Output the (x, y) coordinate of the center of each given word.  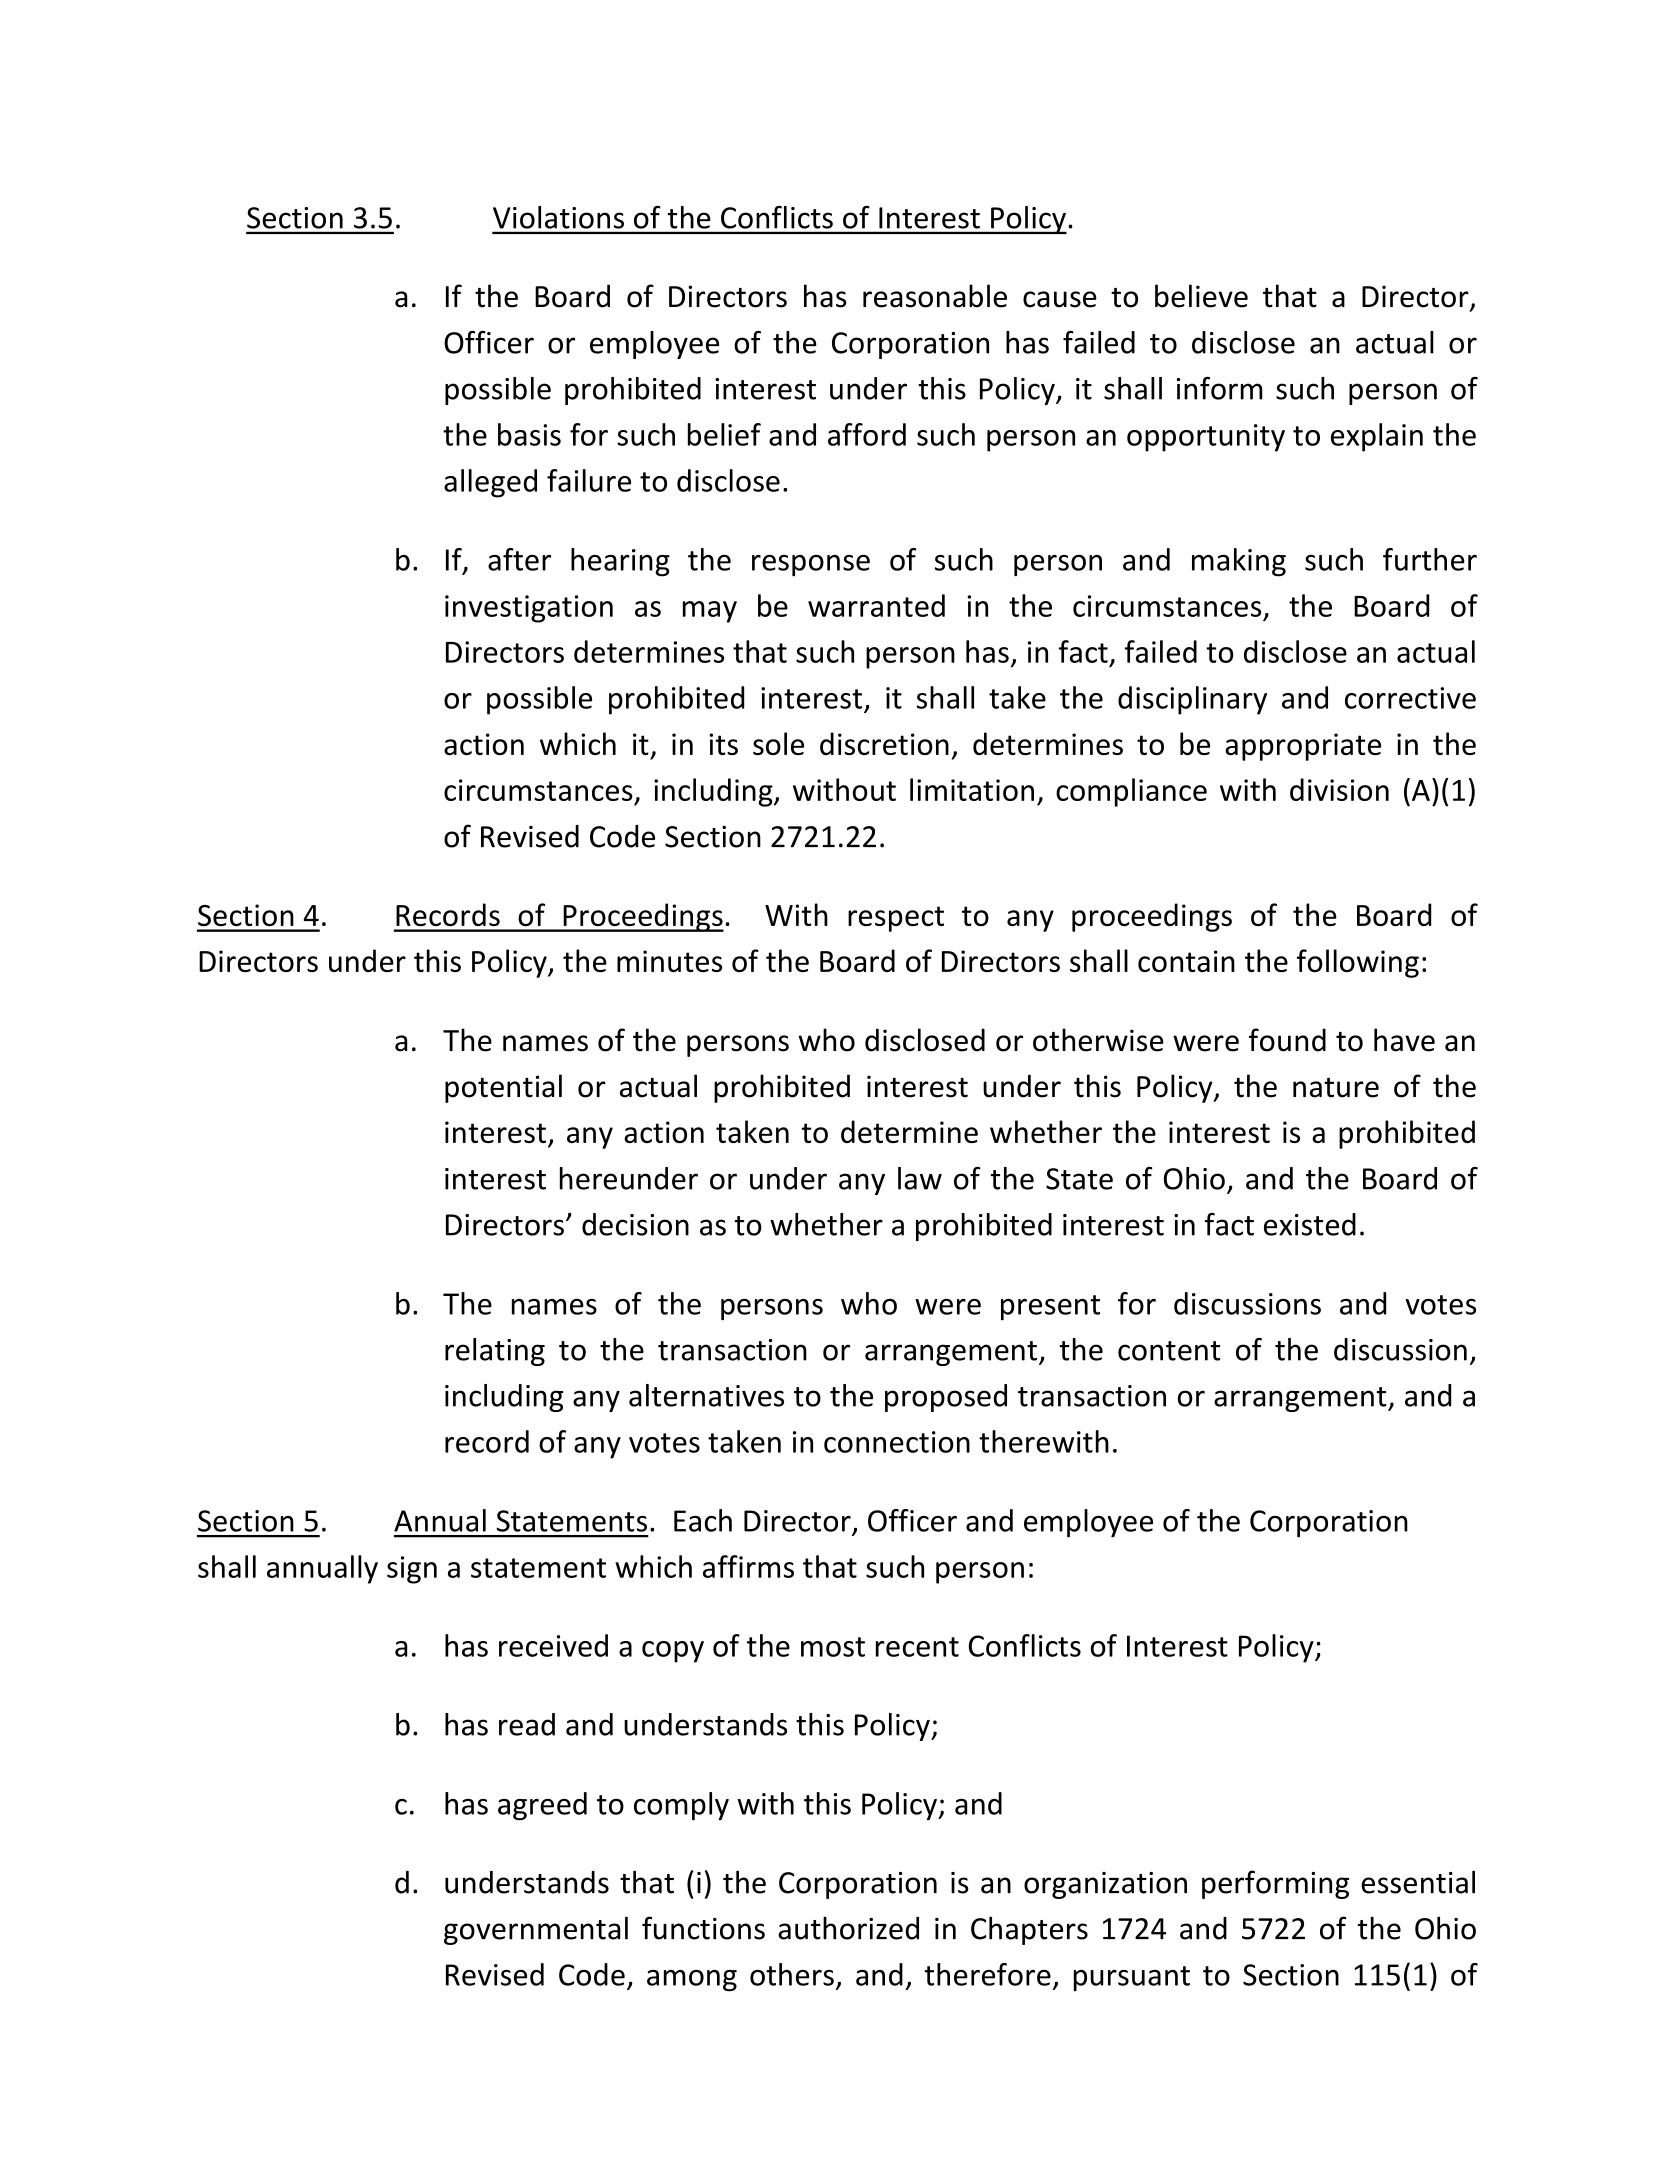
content (1169, 1351)
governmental (536, 1930)
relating (495, 1352)
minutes (669, 961)
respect (896, 919)
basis (529, 434)
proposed (946, 1398)
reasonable (935, 296)
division (1339, 789)
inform (1220, 388)
